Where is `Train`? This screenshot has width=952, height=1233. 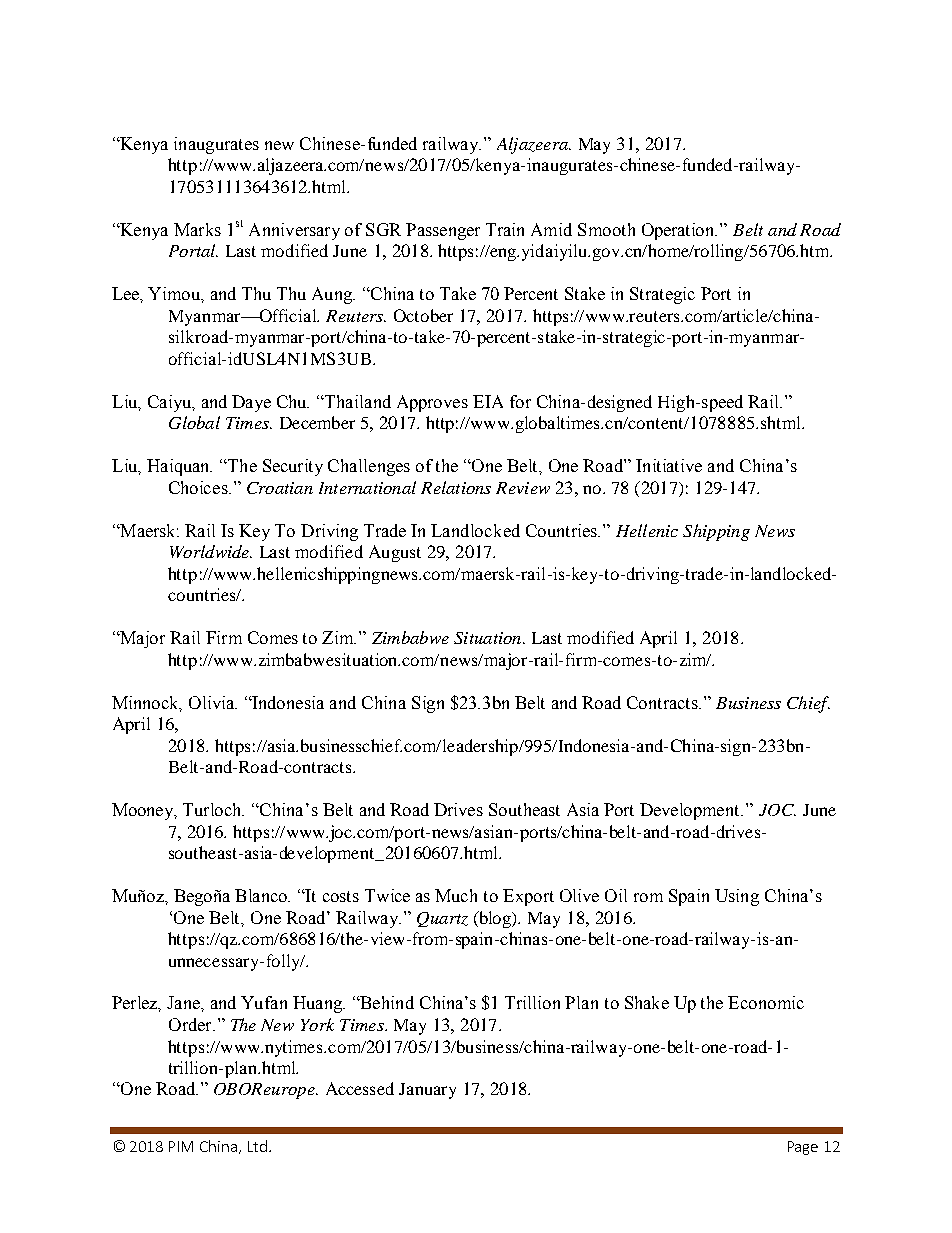 Train is located at coordinates (505, 229).
